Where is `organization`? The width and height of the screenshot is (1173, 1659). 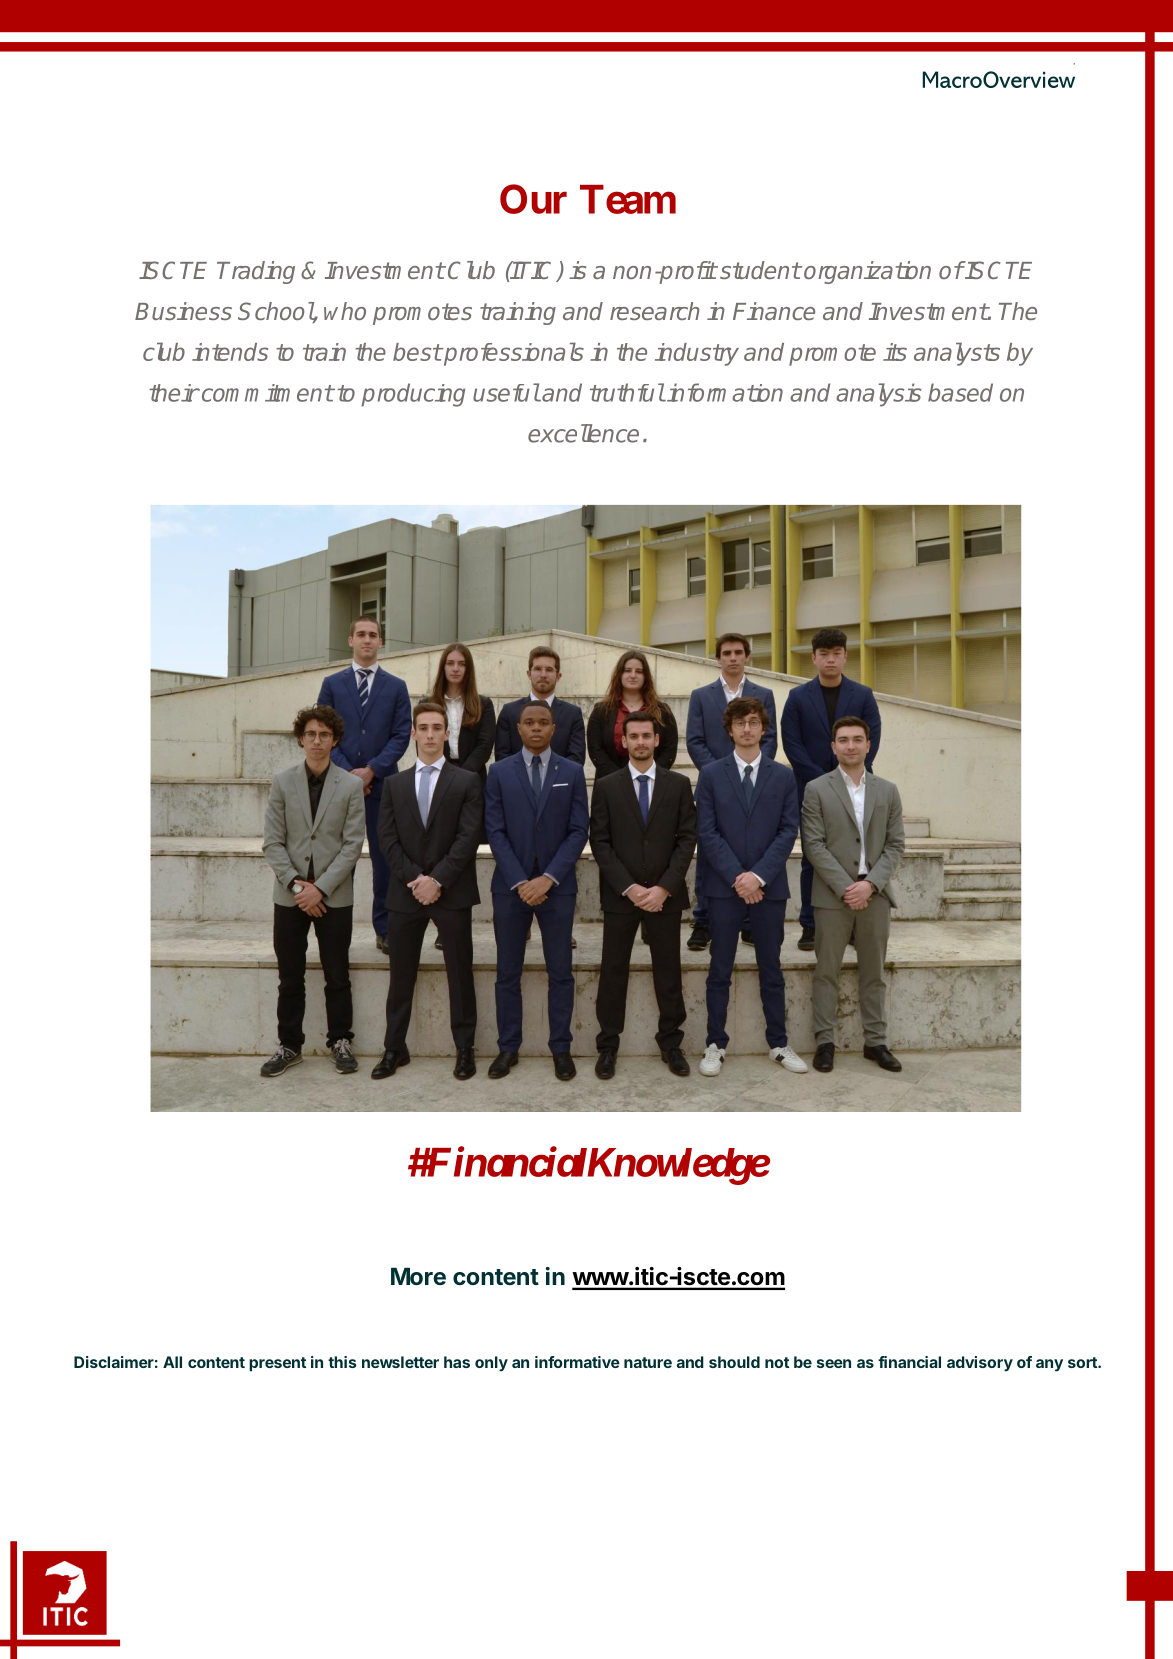 organization is located at coordinates (866, 272).
